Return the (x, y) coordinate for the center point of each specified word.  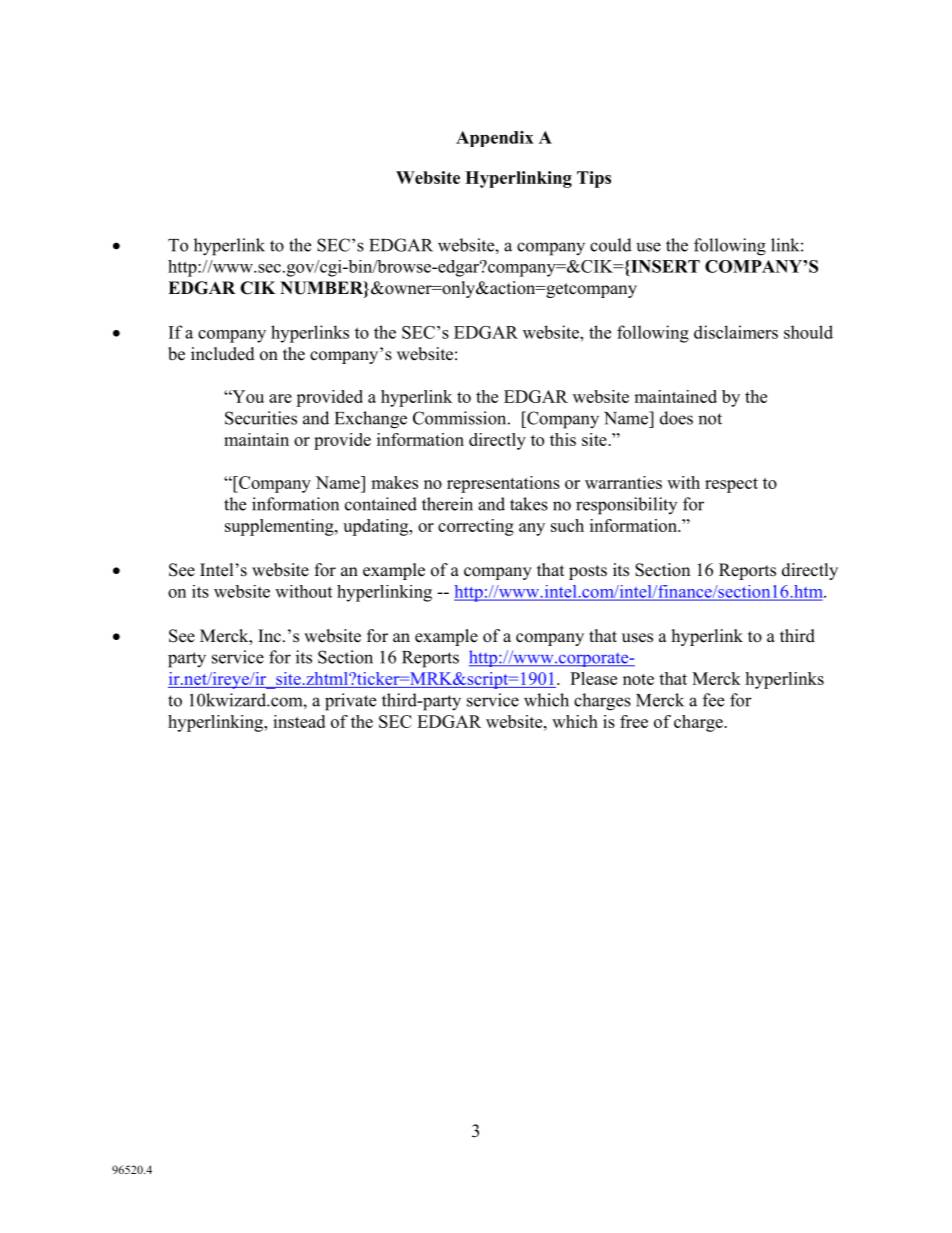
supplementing (280, 527)
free (634, 721)
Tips (594, 179)
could (611, 245)
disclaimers (736, 332)
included (223, 354)
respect (731, 485)
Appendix (495, 139)
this (563, 439)
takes (529, 504)
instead (299, 721)
